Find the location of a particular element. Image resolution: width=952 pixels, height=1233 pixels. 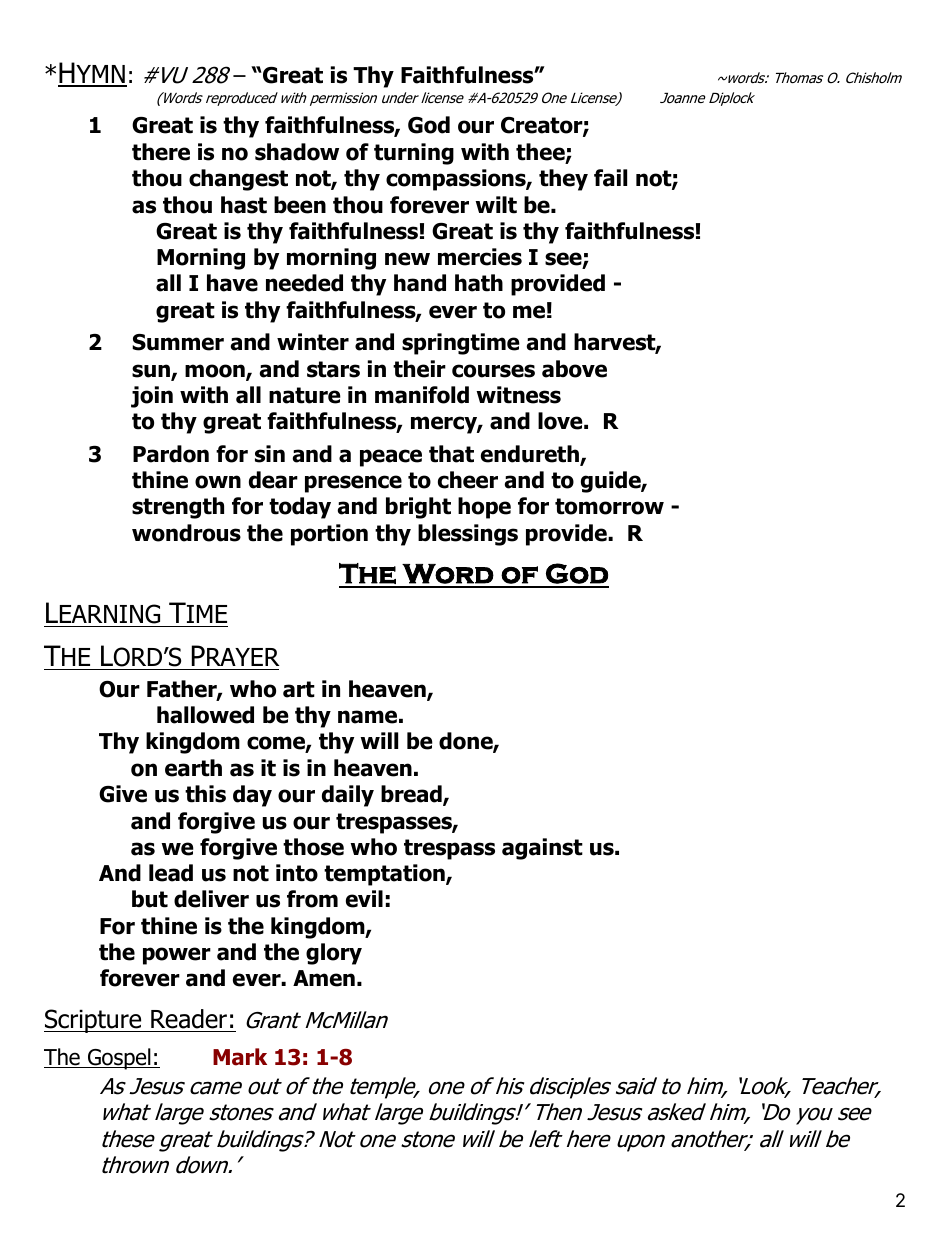

this is located at coordinates (205, 794).
